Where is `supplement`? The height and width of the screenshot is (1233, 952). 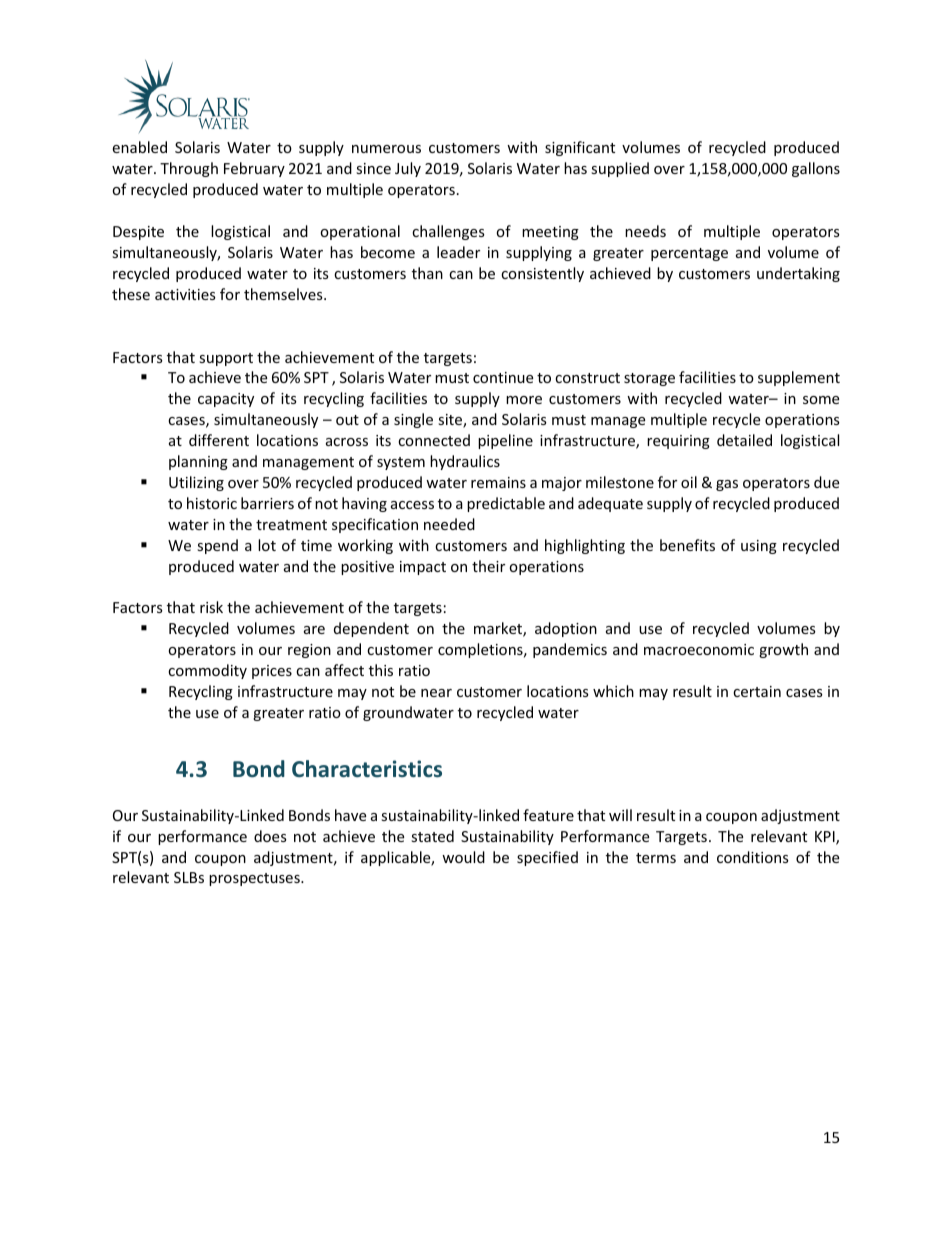 supplement is located at coordinates (799, 378).
